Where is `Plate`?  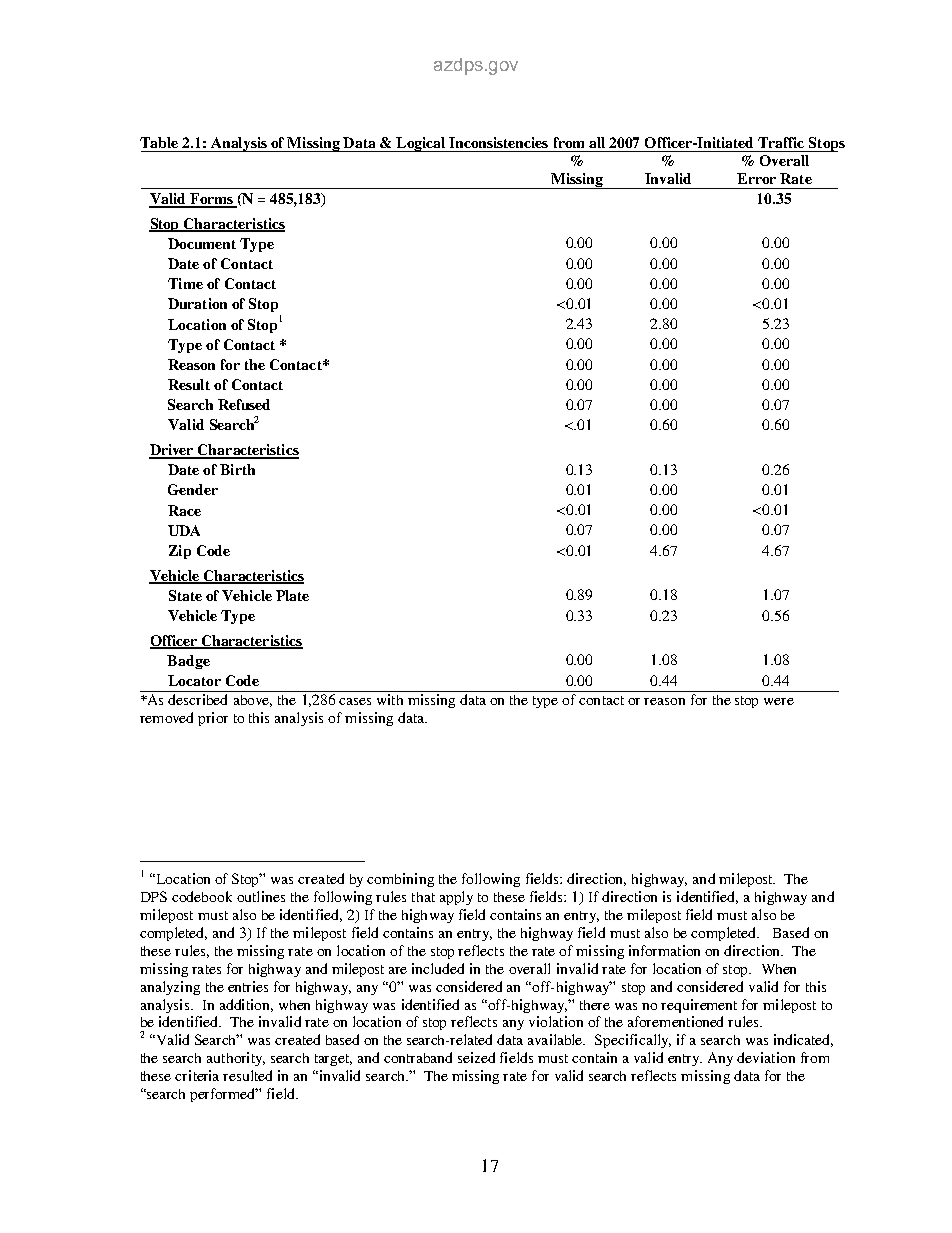
Plate is located at coordinates (292, 595).
